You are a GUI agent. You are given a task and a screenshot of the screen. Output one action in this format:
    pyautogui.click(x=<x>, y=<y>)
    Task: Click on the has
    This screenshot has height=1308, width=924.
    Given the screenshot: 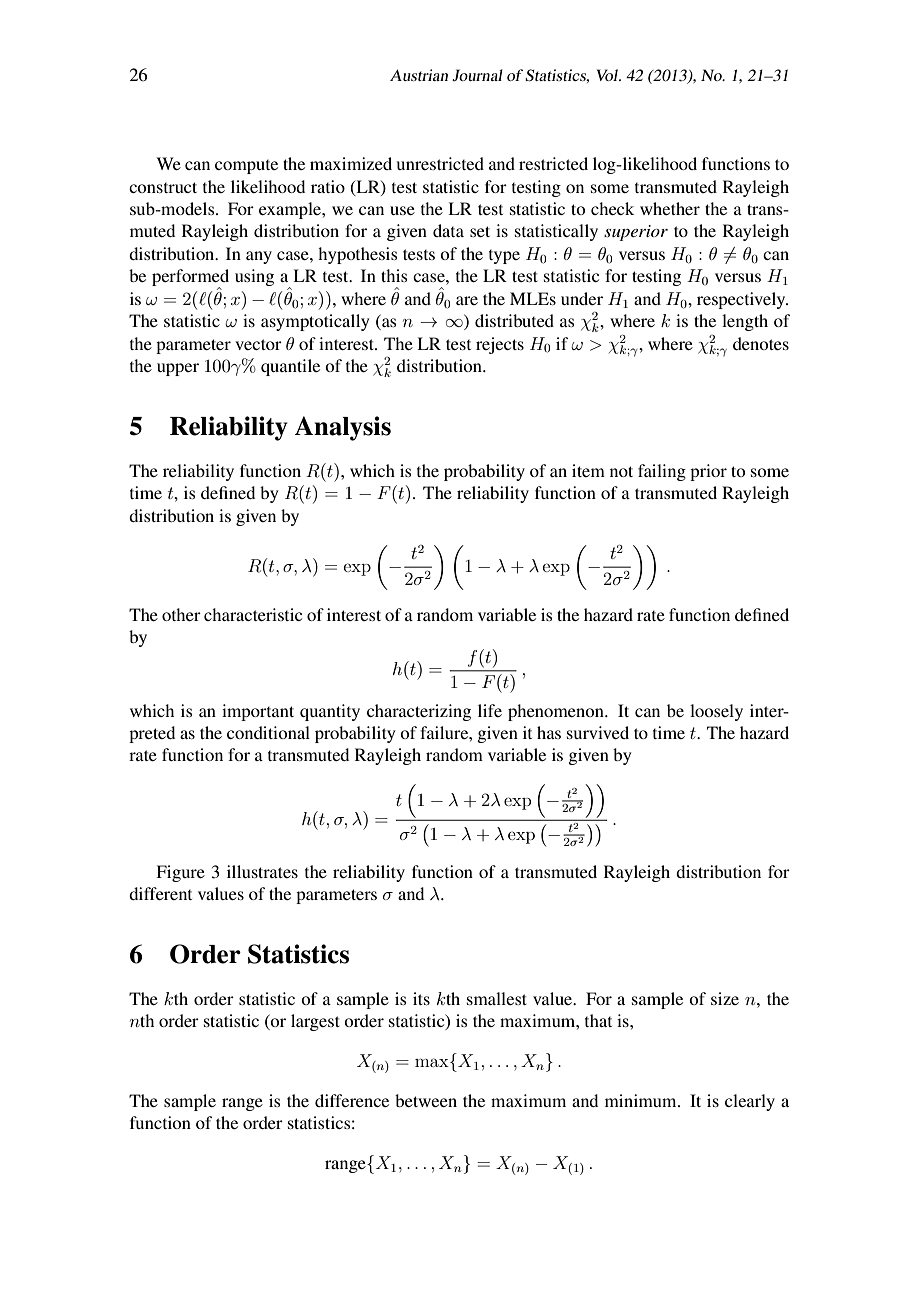 What is the action you would take?
    pyautogui.click(x=549, y=732)
